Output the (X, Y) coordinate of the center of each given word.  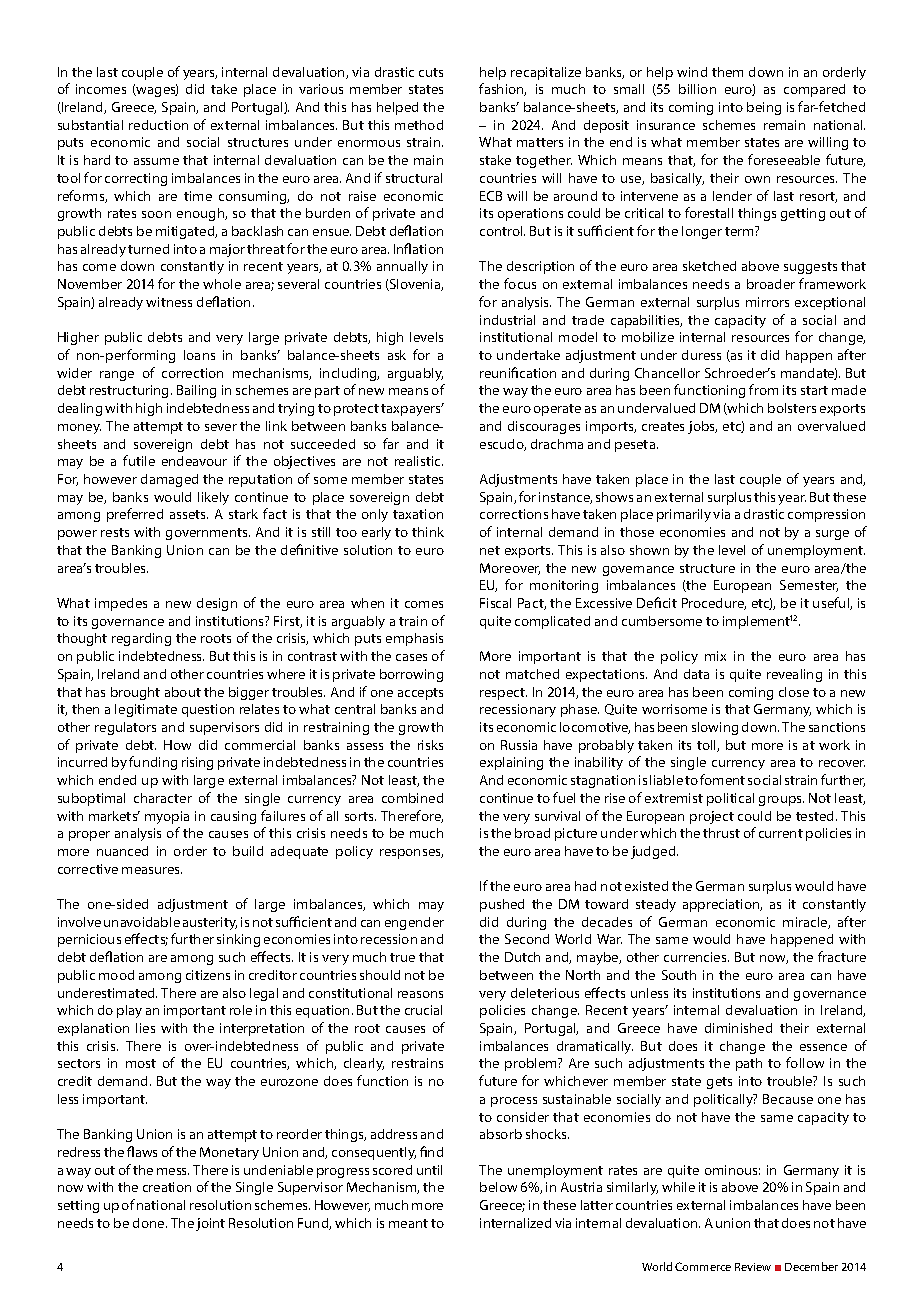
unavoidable (142, 922)
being (764, 108)
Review (753, 1267)
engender (414, 923)
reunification (518, 372)
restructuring (131, 391)
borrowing (411, 675)
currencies (696, 957)
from (763, 389)
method (419, 125)
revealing (794, 675)
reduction (158, 125)
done (150, 1223)
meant (408, 1223)
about (183, 692)
